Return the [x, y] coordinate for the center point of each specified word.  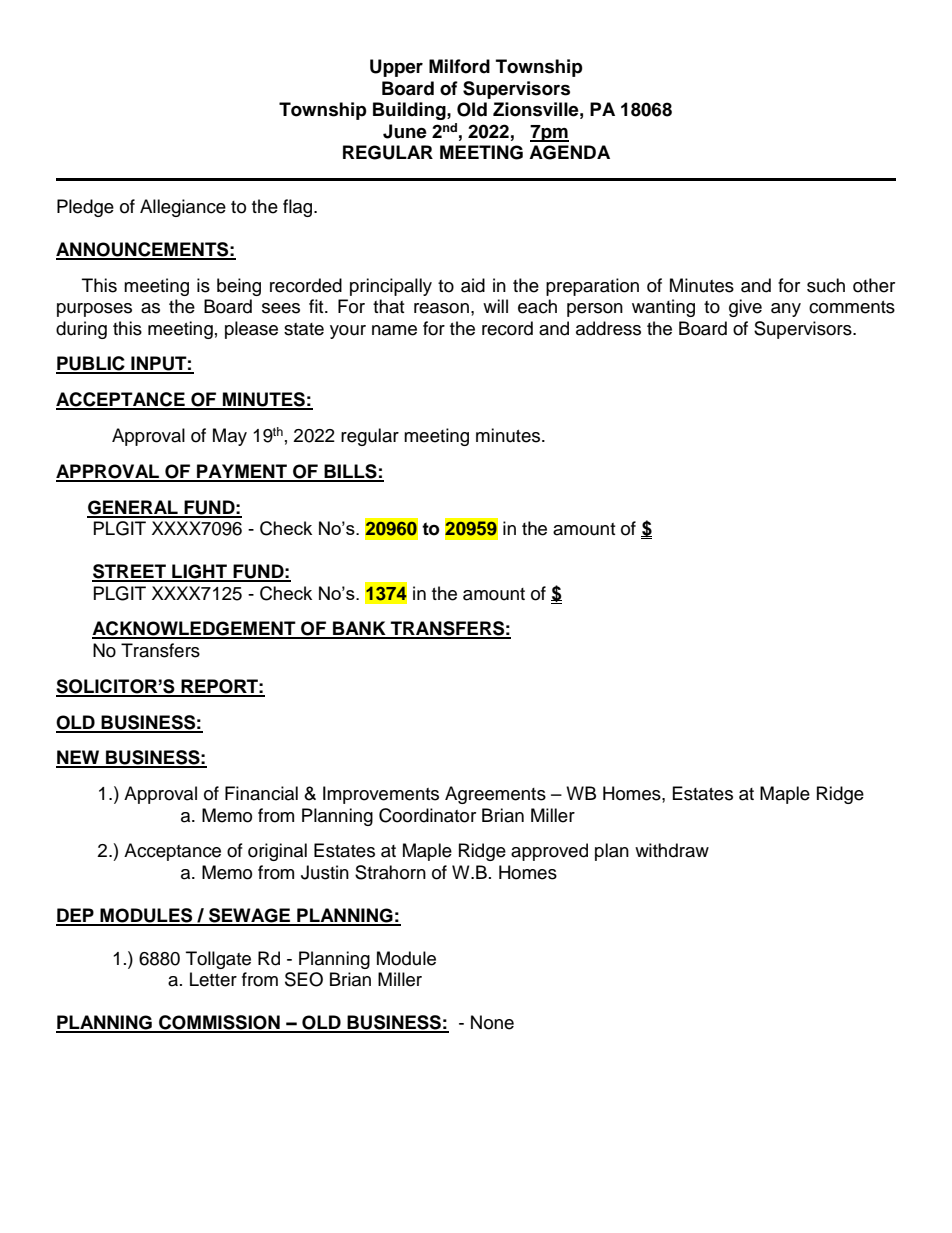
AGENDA [569, 152]
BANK [359, 629]
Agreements [495, 795]
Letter [213, 979]
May [230, 437]
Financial [261, 793]
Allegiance [183, 208]
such [826, 285]
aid [473, 285]
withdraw [672, 850]
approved [549, 852]
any [786, 310]
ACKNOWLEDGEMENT [195, 629]
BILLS [350, 472]
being [239, 287]
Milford [459, 66]
